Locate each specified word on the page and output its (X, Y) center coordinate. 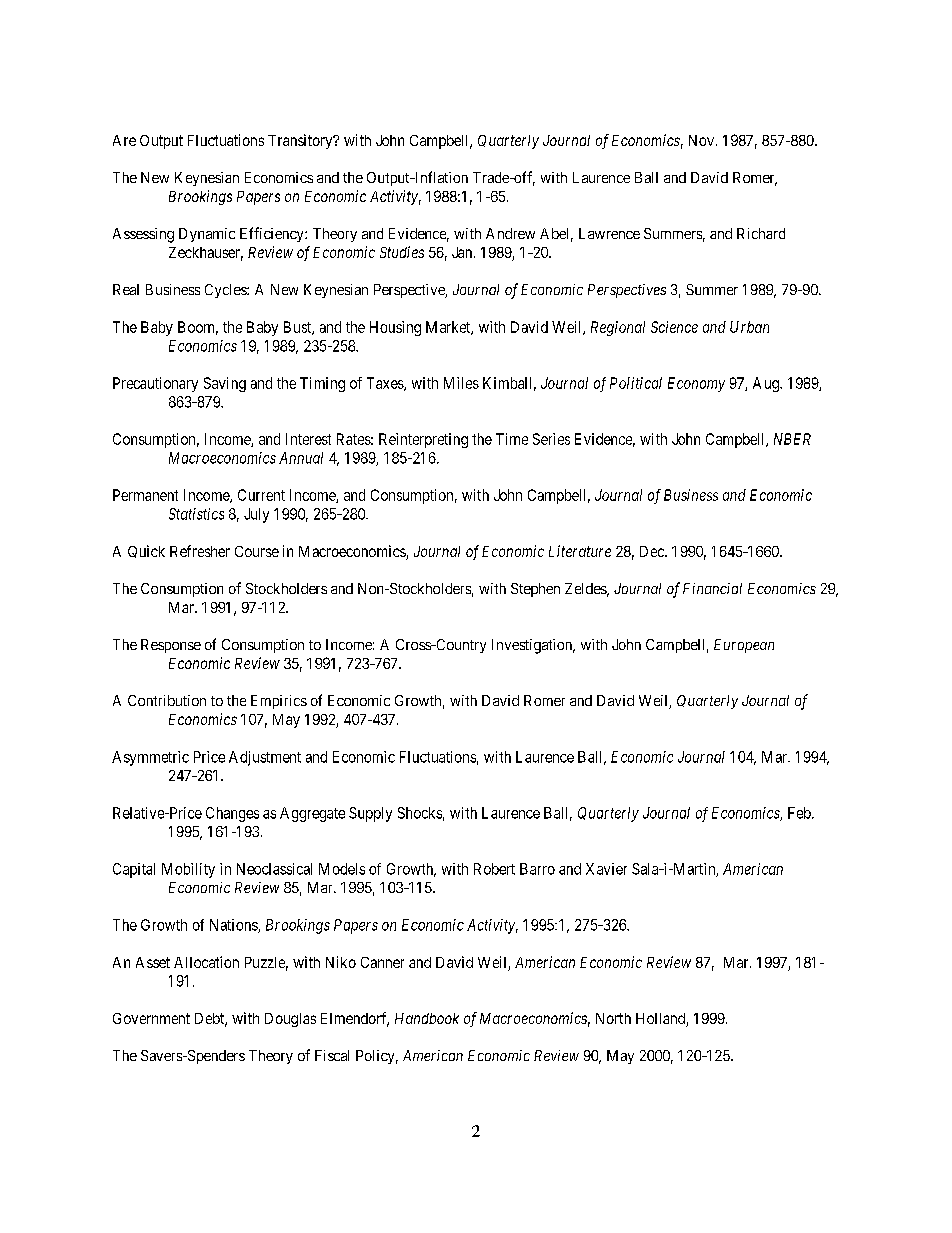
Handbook (427, 1018)
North (613, 1018)
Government (151, 1018)
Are (124, 140)
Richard (761, 233)
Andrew (510, 233)
